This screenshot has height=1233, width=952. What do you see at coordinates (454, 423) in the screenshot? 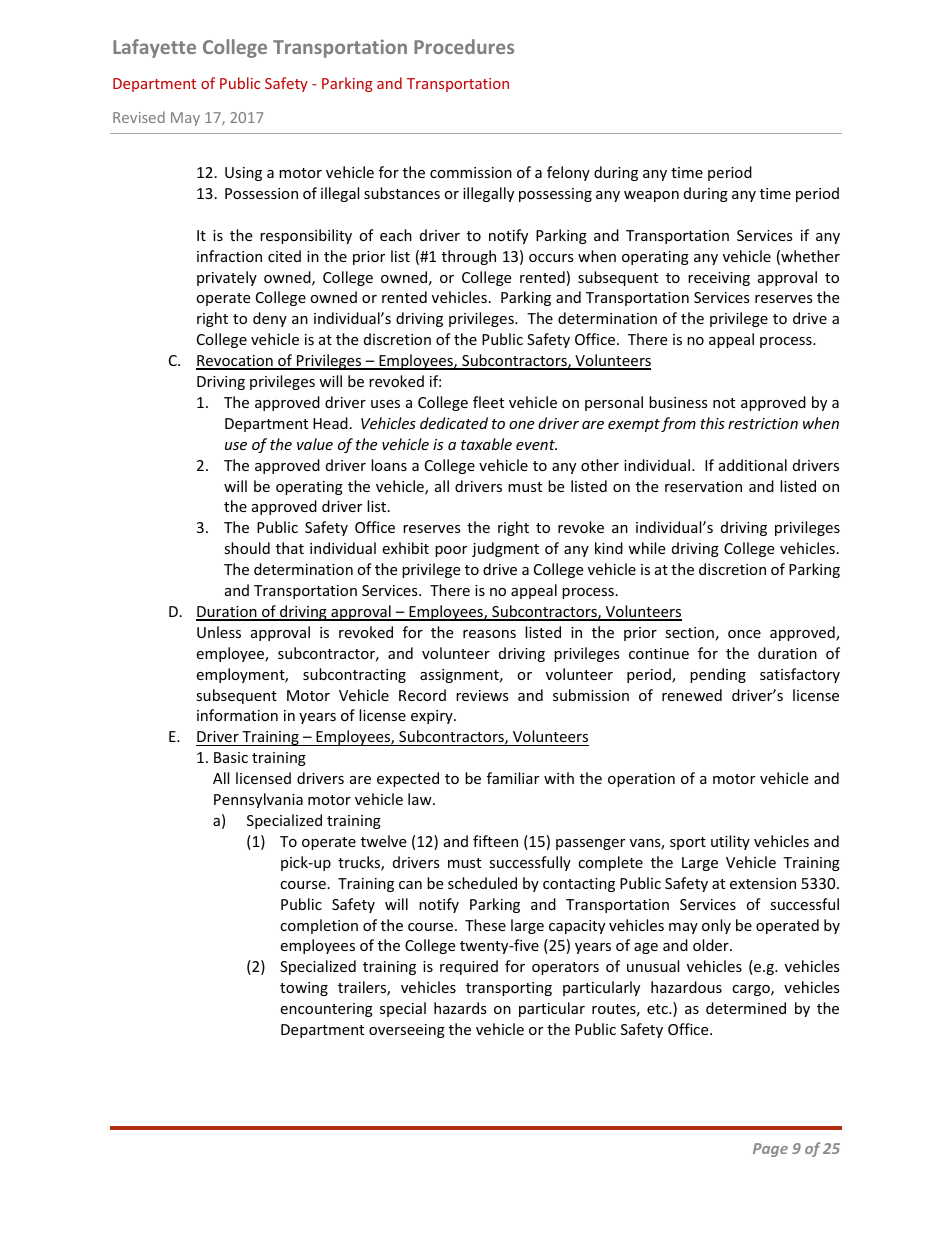
I see `dedicated` at bounding box center [454, 423].
